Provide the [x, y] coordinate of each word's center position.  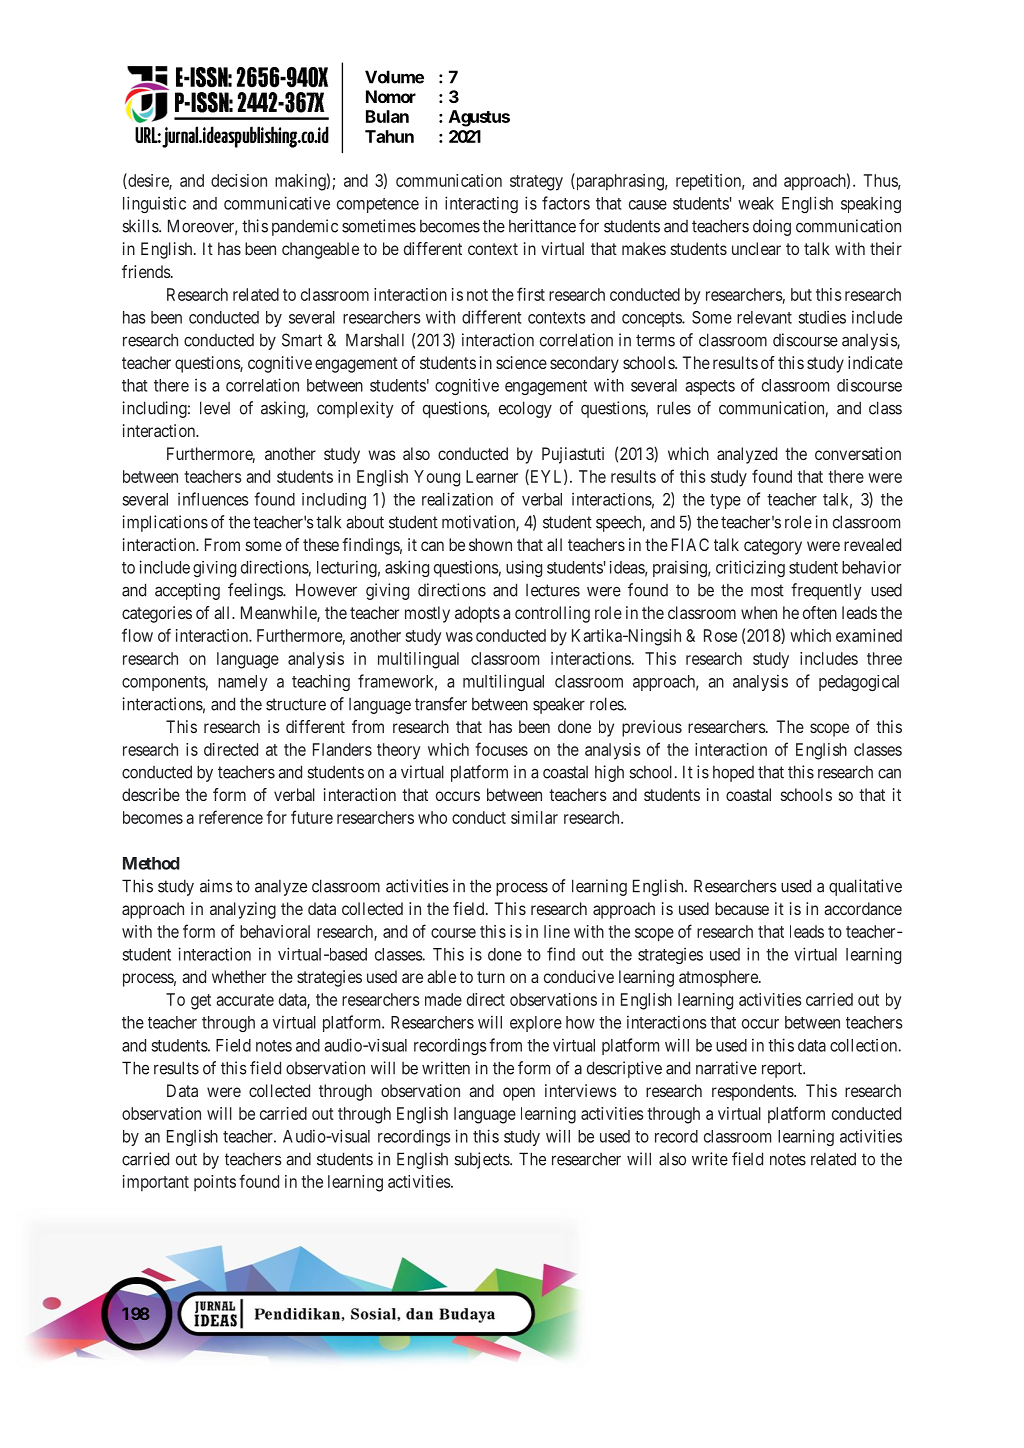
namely [243, 683]
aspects [710, 387]
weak [756, 203]
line [557, 931]
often [820, 612]
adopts [477, 614]
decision [239, 180]
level [215, 408]
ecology [525, 409]
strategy [536, 183]
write [710, 1159]
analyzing [243, 910]
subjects [482, 1160]
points [215, 1183]
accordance [863, 908]
